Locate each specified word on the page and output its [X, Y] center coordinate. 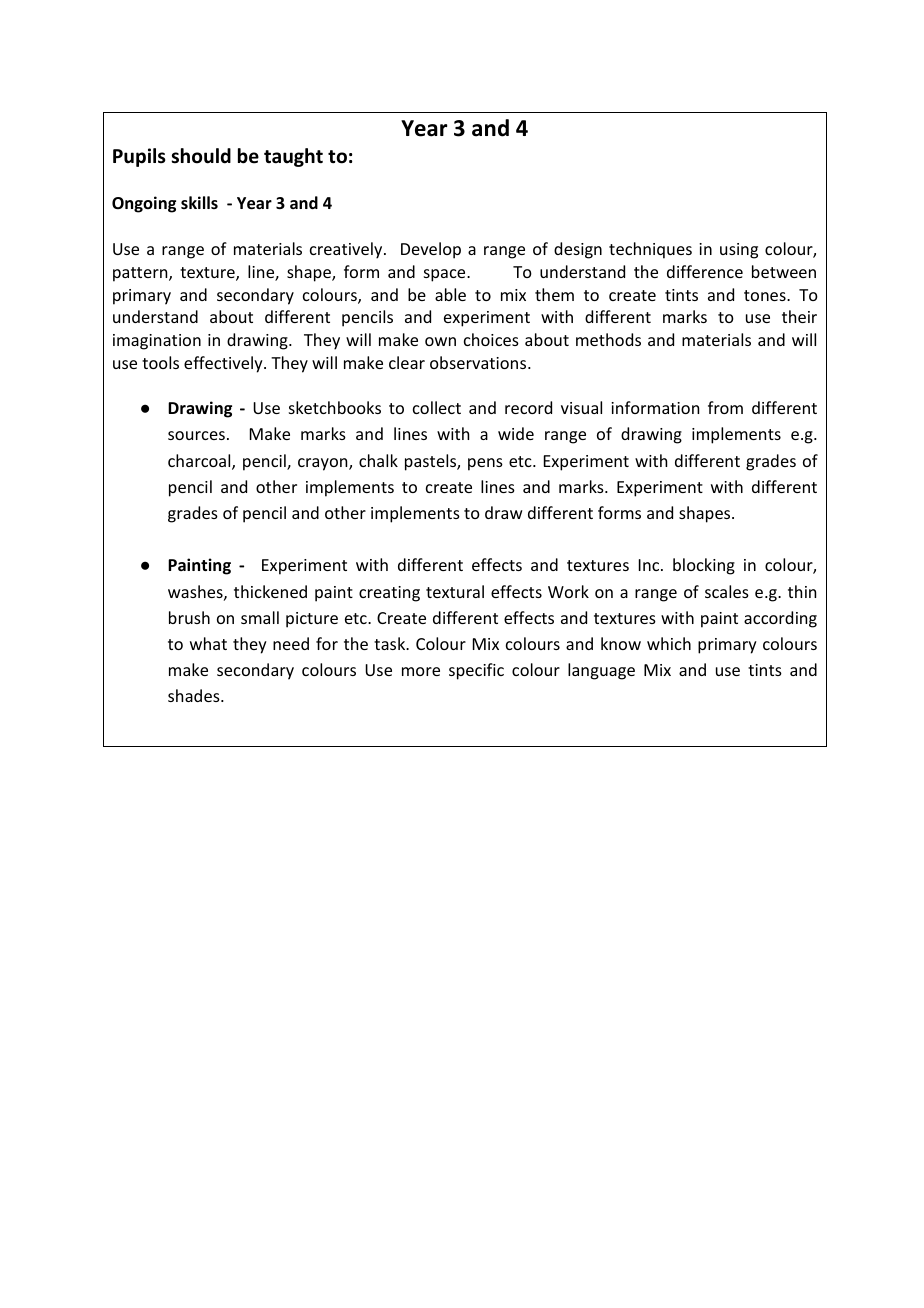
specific [476, 671]
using [739, 251]
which [669, 643]
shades [195, 695]
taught [293, 157]
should [201, 156]
